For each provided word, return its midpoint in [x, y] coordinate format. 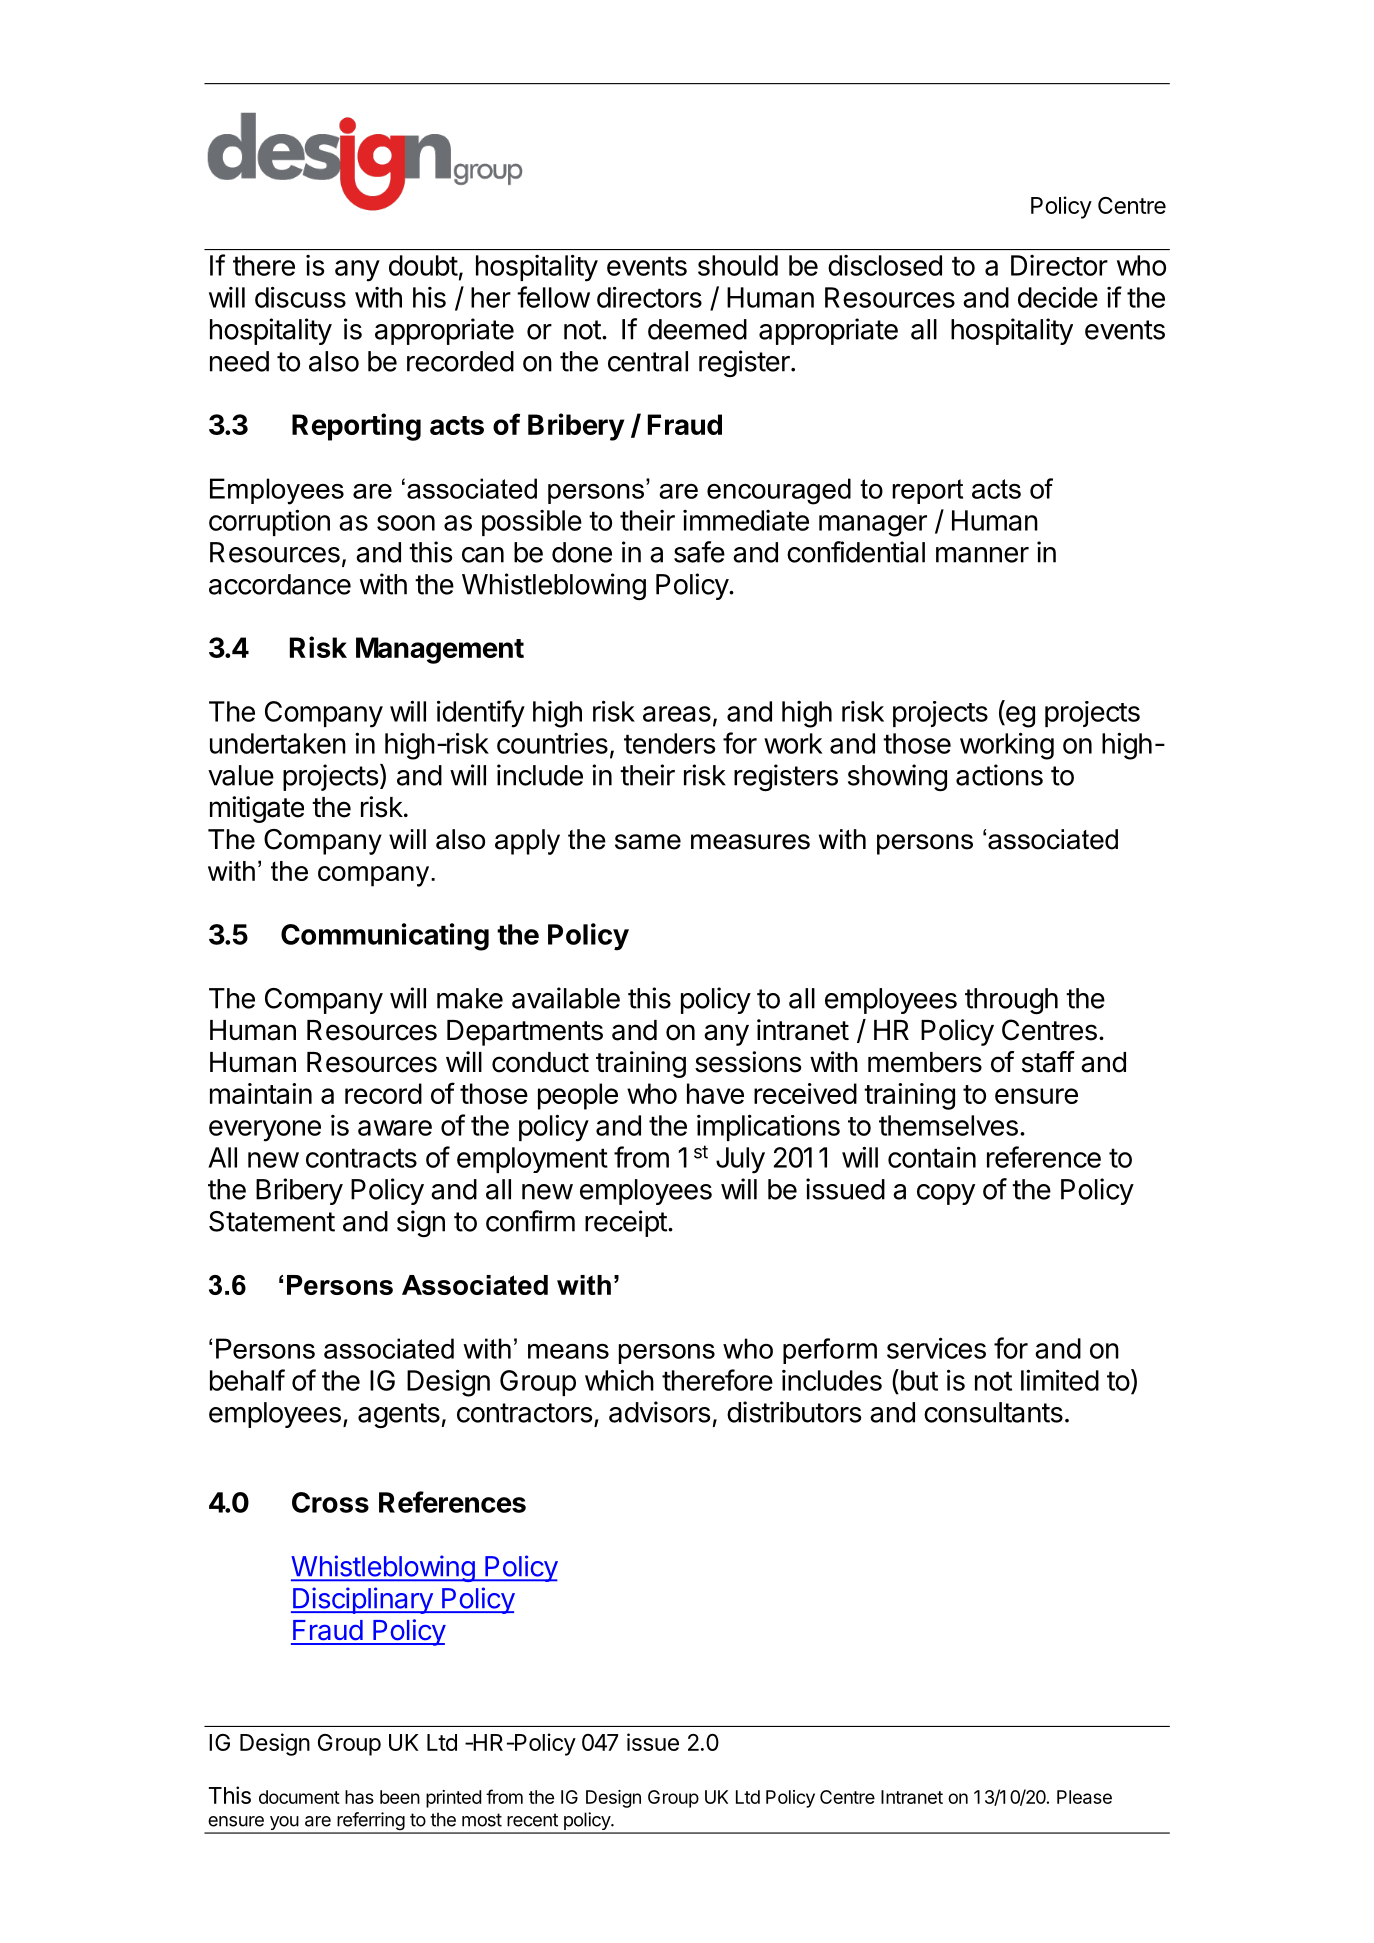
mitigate [257, 809]
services [936, 1348]
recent [532, 1820]
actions [999, 775]
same [648, 842]
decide [1058, 297]
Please [1084, 1797]
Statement [272, 1221]
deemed [697, 329]
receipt [626, 1223]
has [359, 1797]
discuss [300, 297]
